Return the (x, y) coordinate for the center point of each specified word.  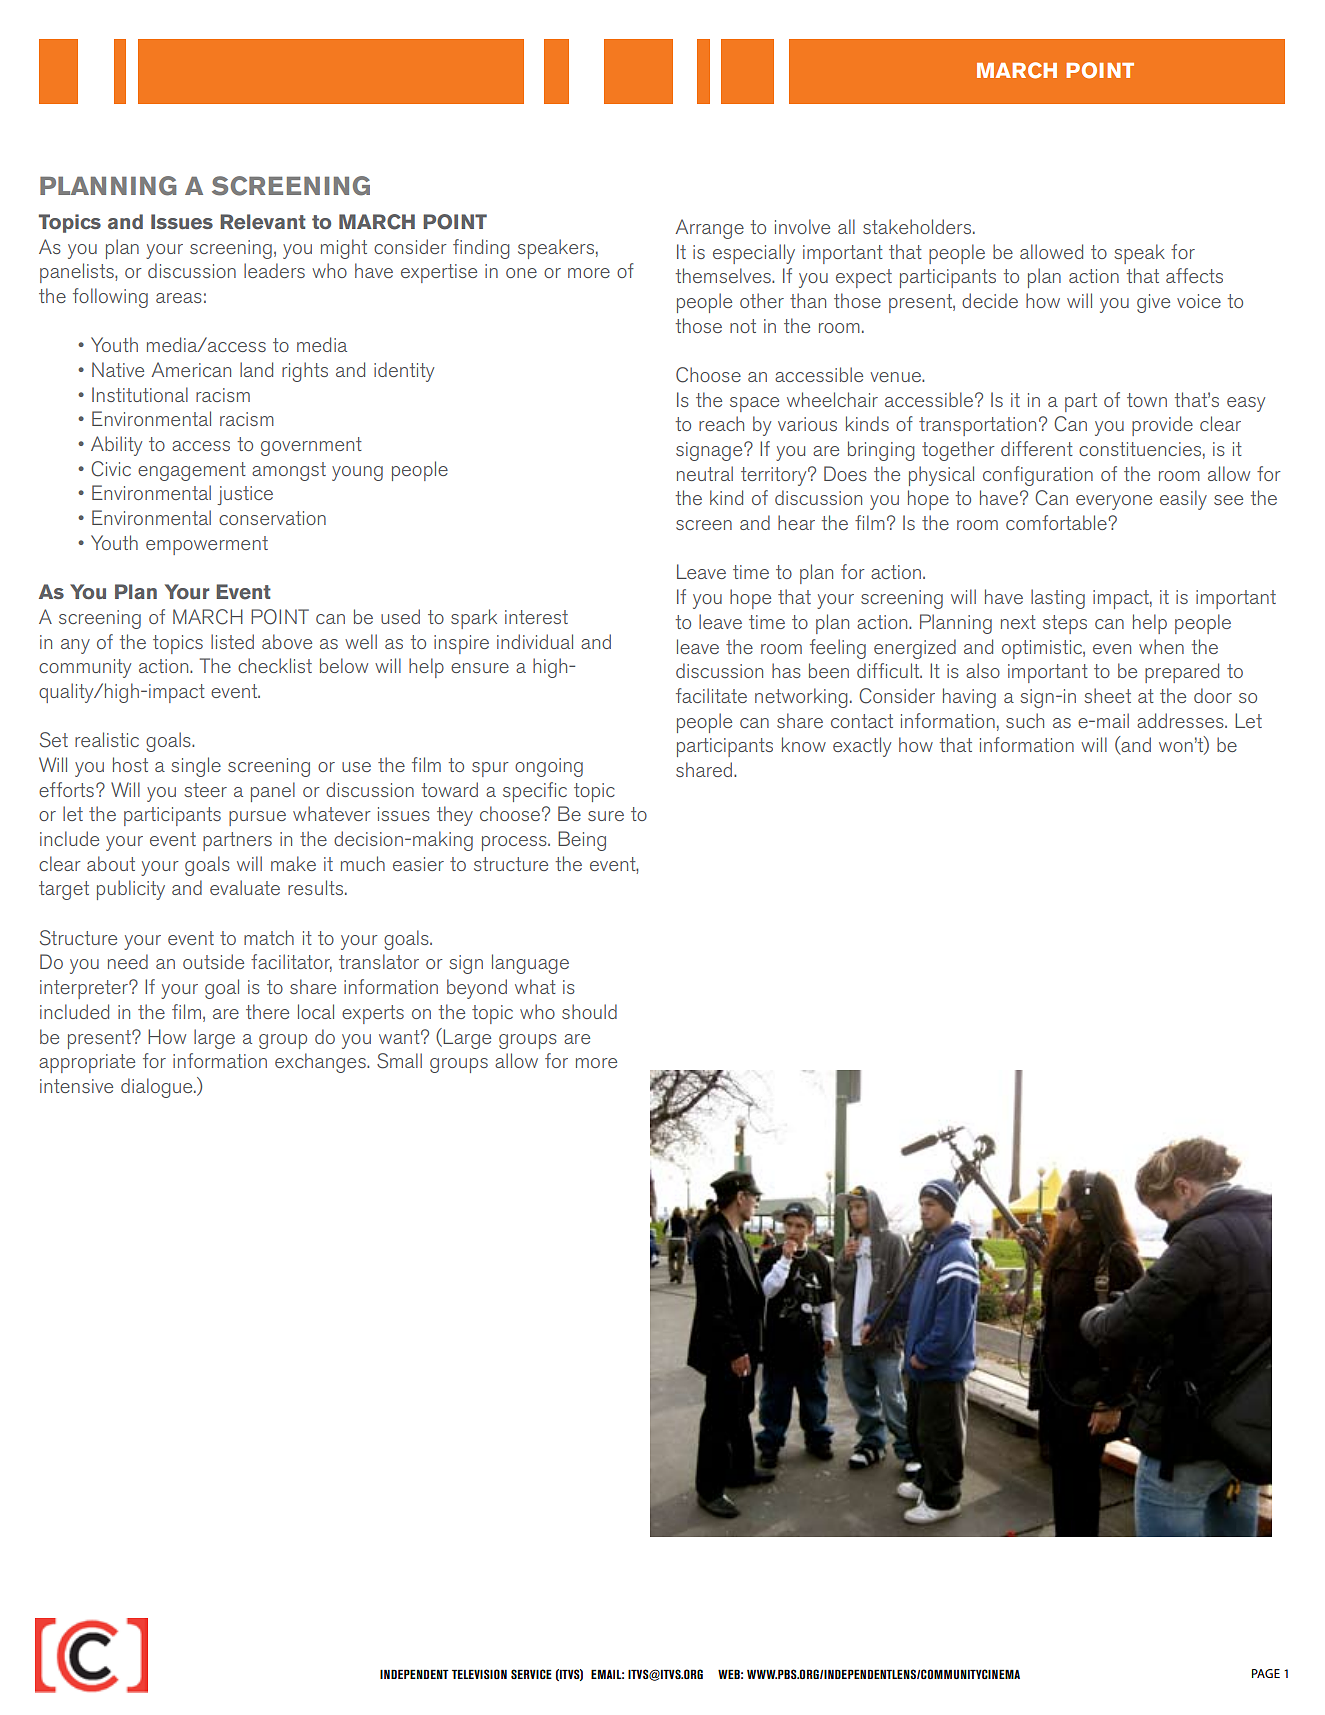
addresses (1181, 720)
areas (179, 298)
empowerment (207, 545)
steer (205, 790)
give (1153, 303)
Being (582, 841)
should (589, 1011)
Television (479, 1674)
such (1025, 720)
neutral (705, 473)
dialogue (158, 1088)
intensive (76, 1086)
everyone (1114, 502)
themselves (724, 275)
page (1266, 1673)
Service (531, 1674)
